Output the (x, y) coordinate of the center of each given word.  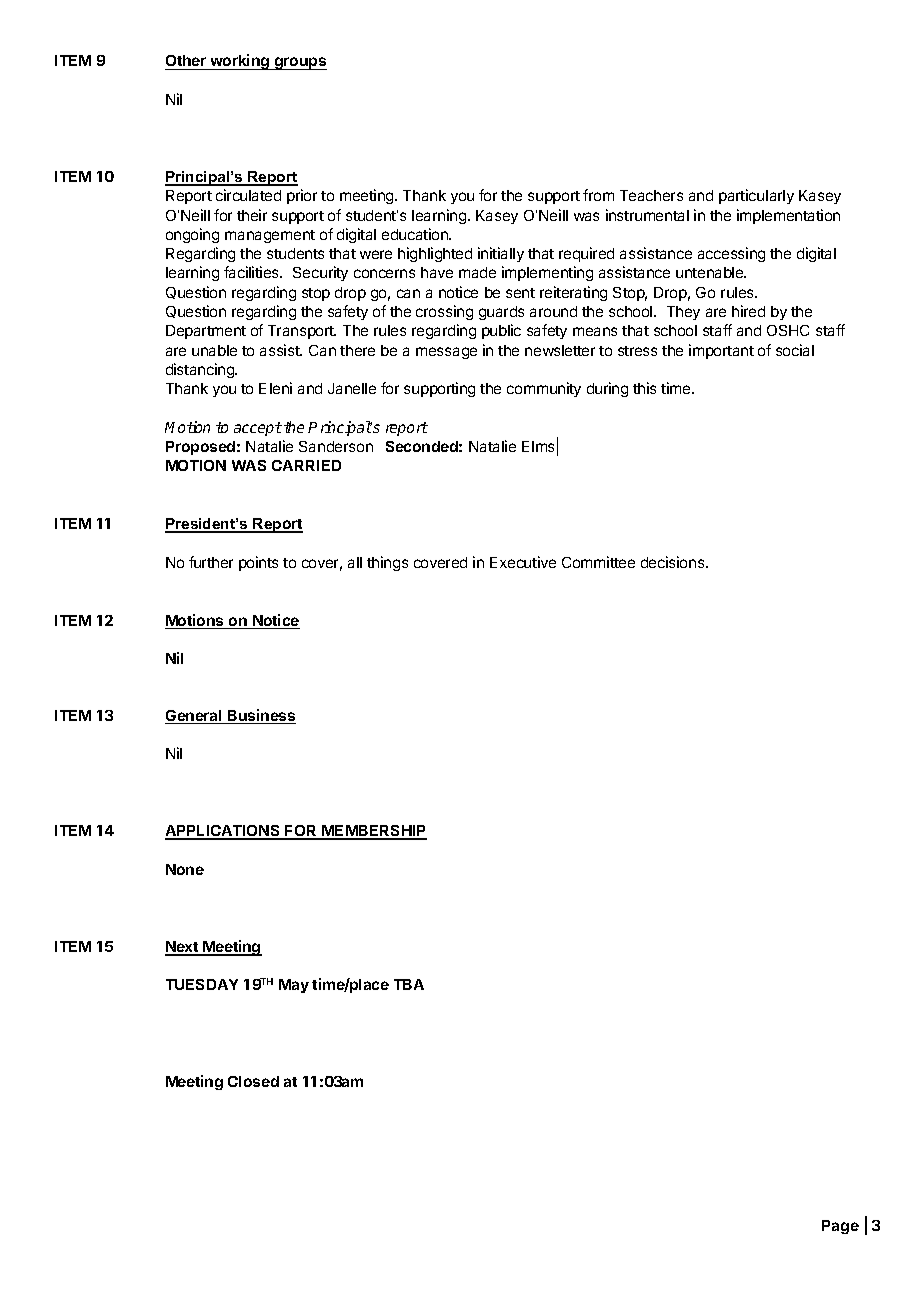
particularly (756, 196)
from (598, 195)
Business (261, 716)
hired (748, 311)
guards (501, 313)
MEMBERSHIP (373, 832)
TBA (409, 984)
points (258, 563)
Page (840, 1227)
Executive (523, 562)
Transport (302, 332)
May (294, 986)
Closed (253, 1081)
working (240, 62)
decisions (674, 562)
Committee (598, 562)
